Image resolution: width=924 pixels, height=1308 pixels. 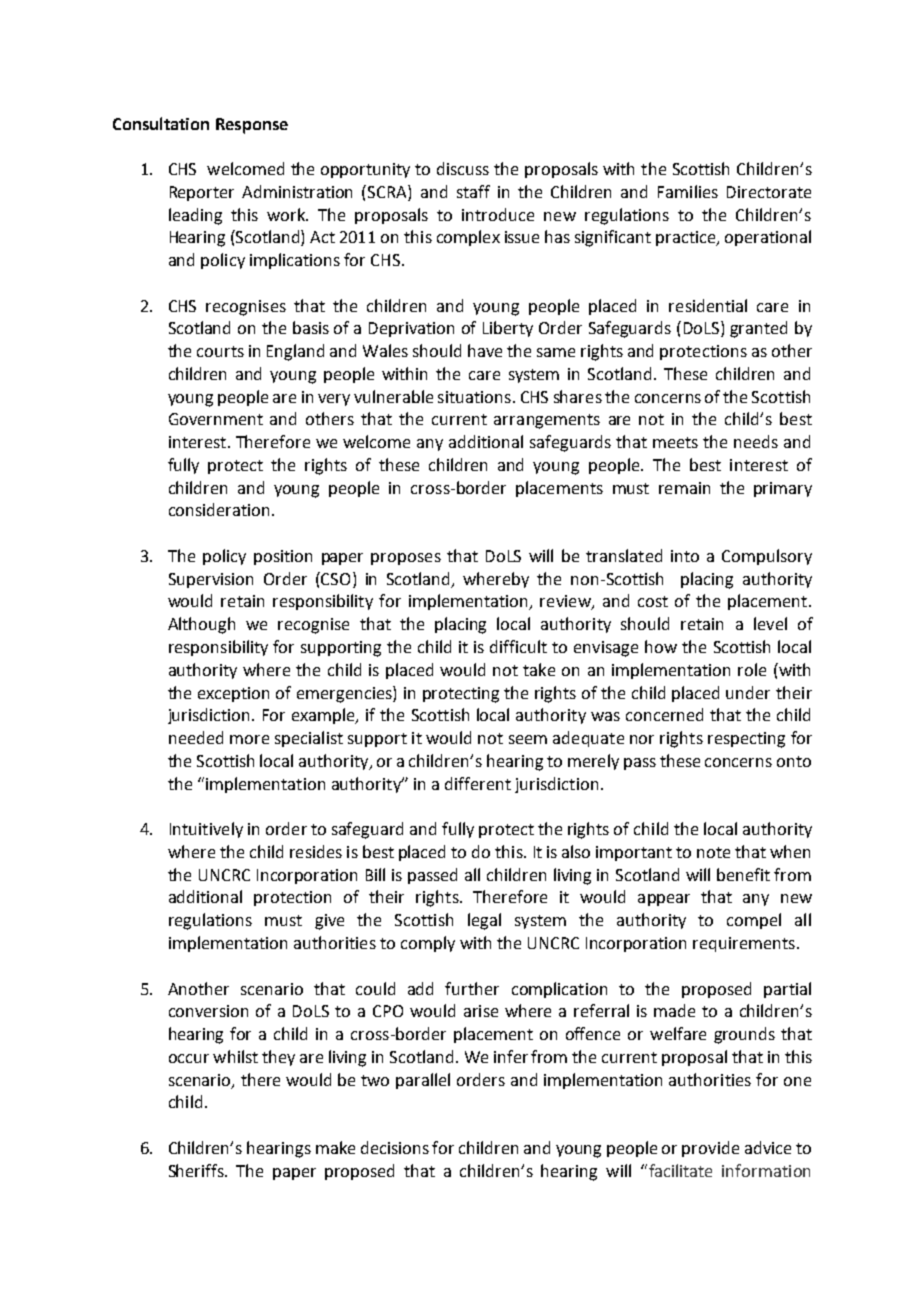 I want to click on Although, so click(x=201, y=625).
